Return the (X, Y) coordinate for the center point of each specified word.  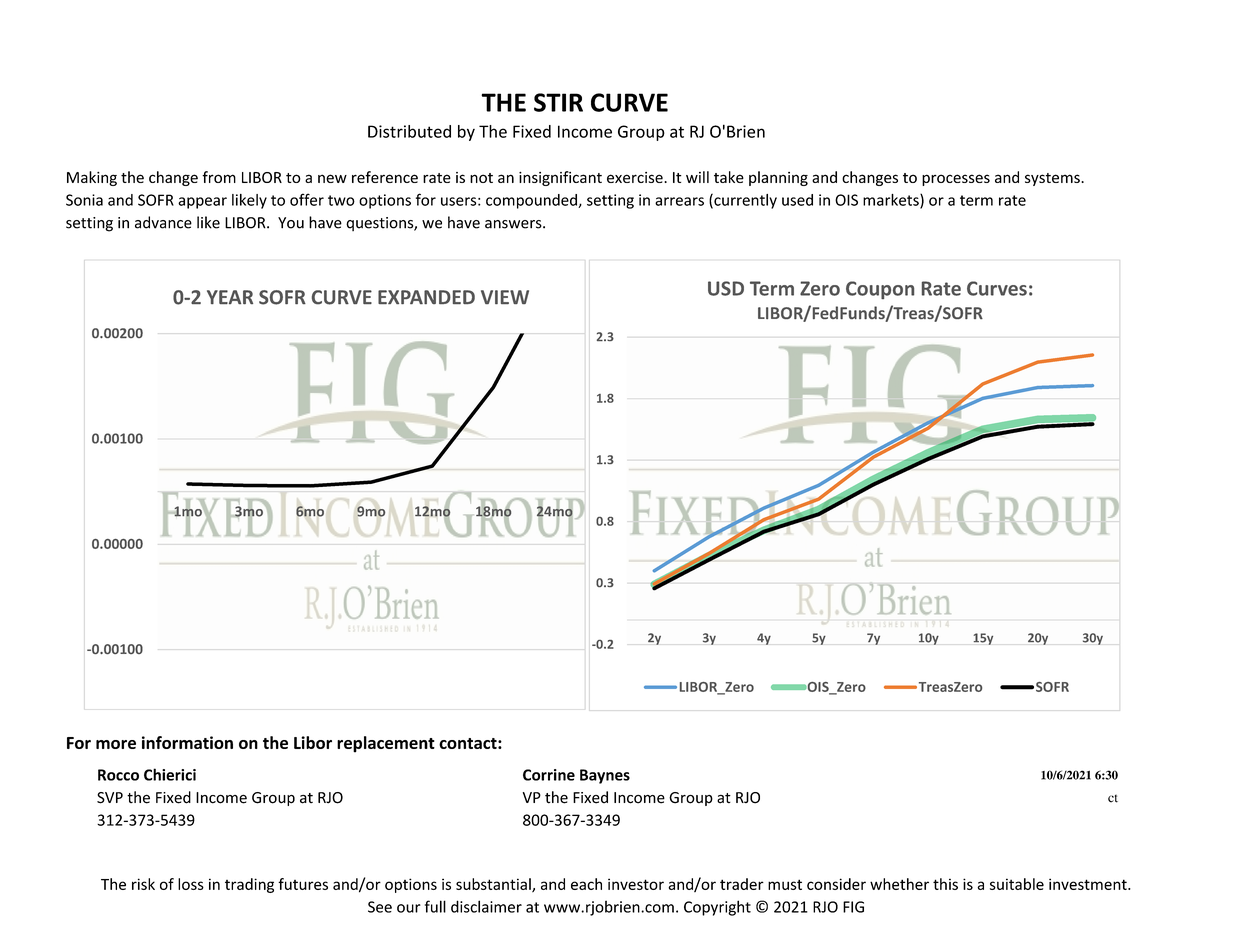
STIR (558, 102)
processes (956, 180)
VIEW (505, 297)
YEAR (230, 297)
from (219, 177)
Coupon (880, 290)
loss (191, 884)
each (586, 884)
